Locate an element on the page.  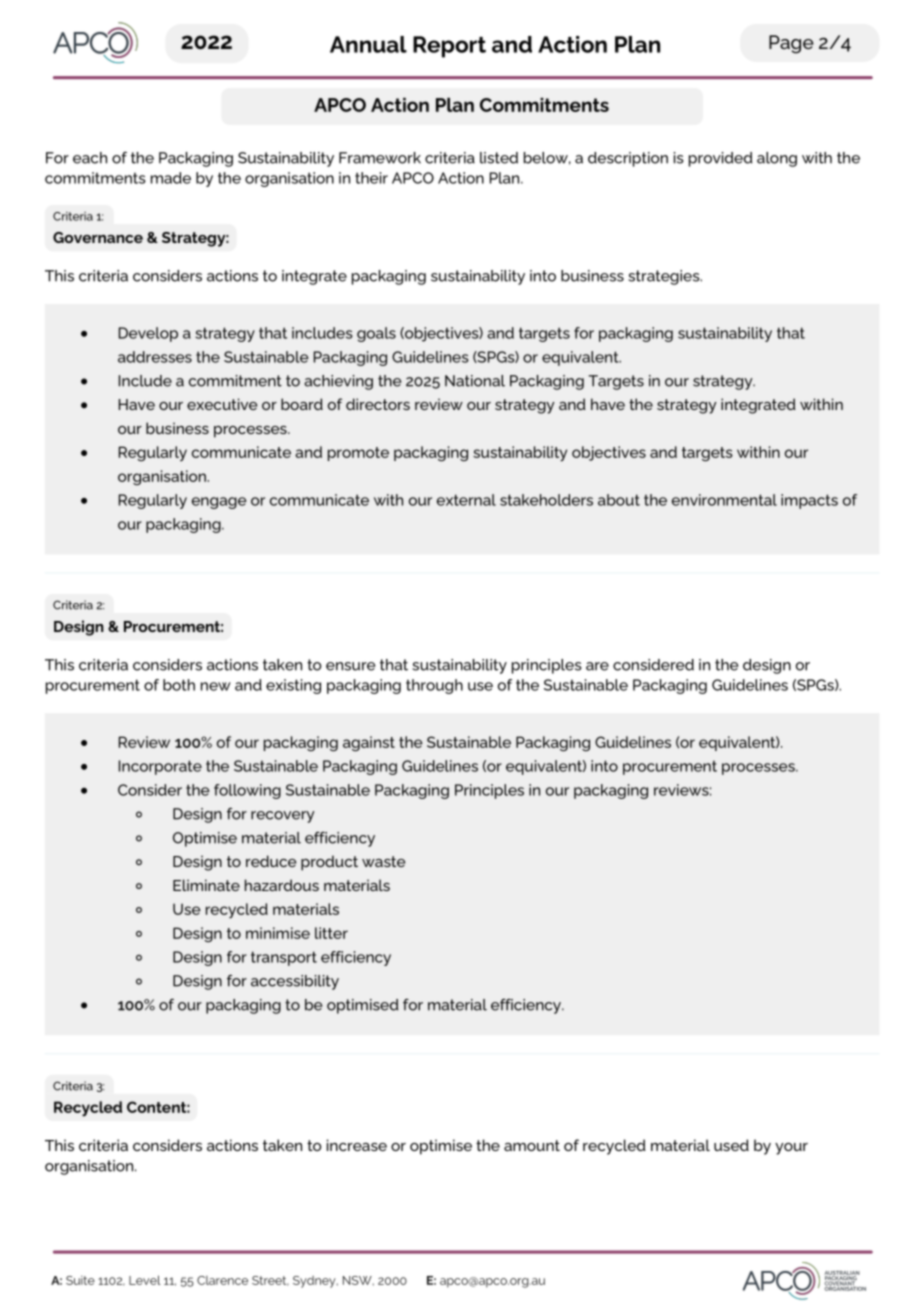
environmental is located at coordinates (724, 500).
